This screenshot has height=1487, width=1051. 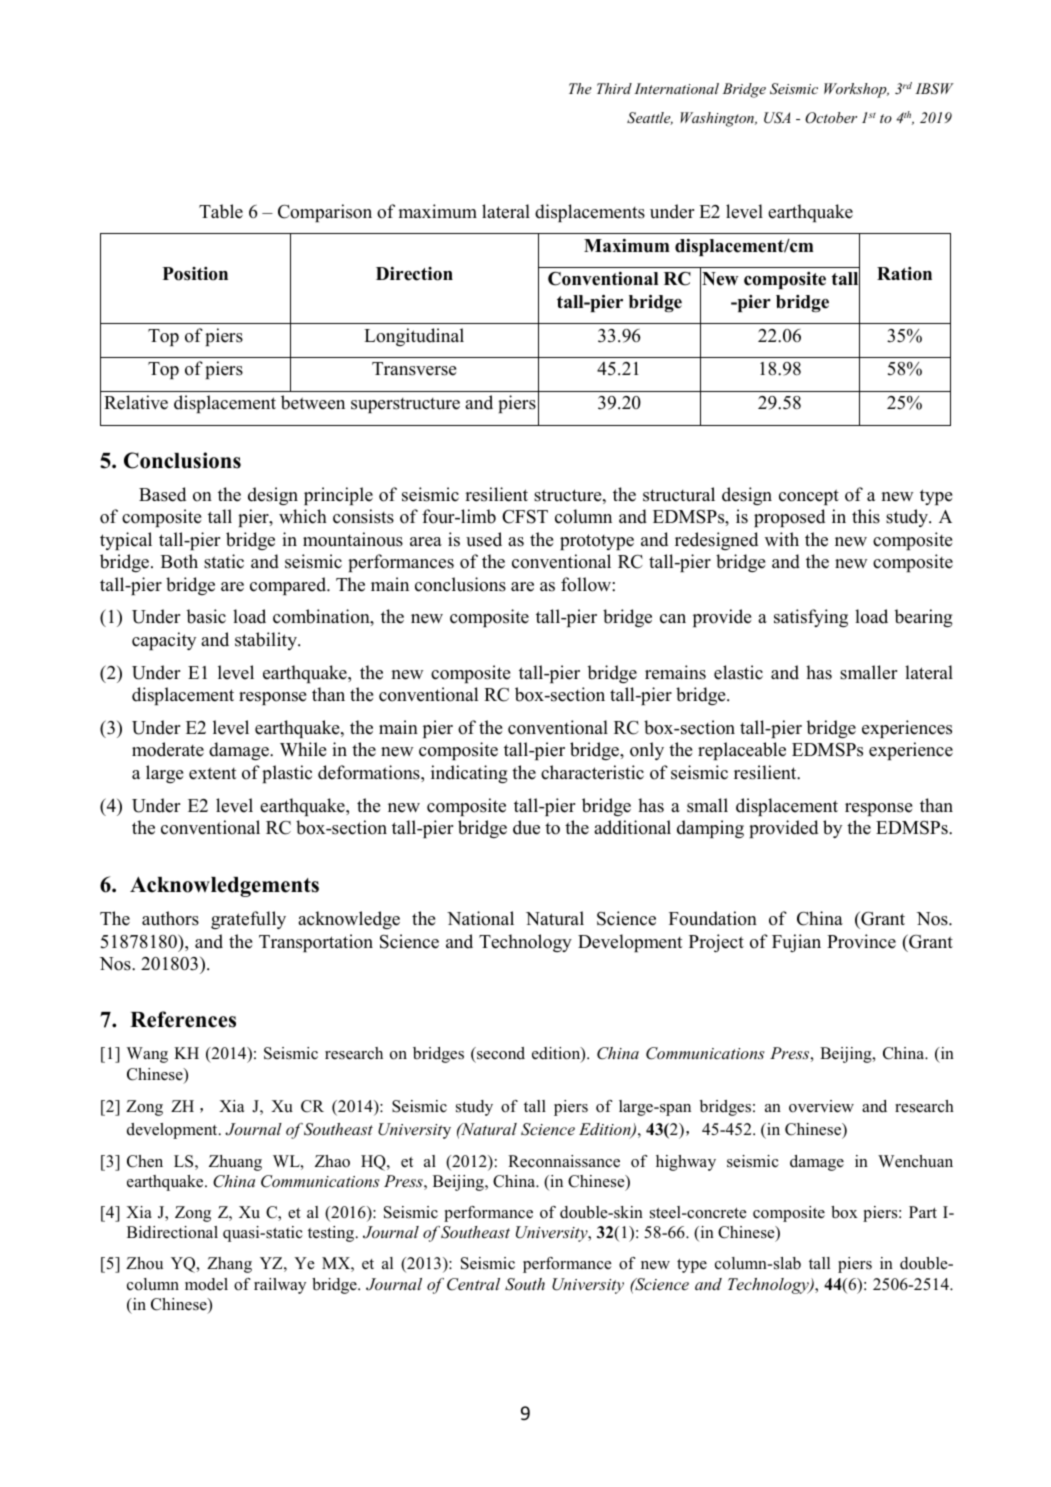 I want to click on stability, so click(x=267, y=641).
